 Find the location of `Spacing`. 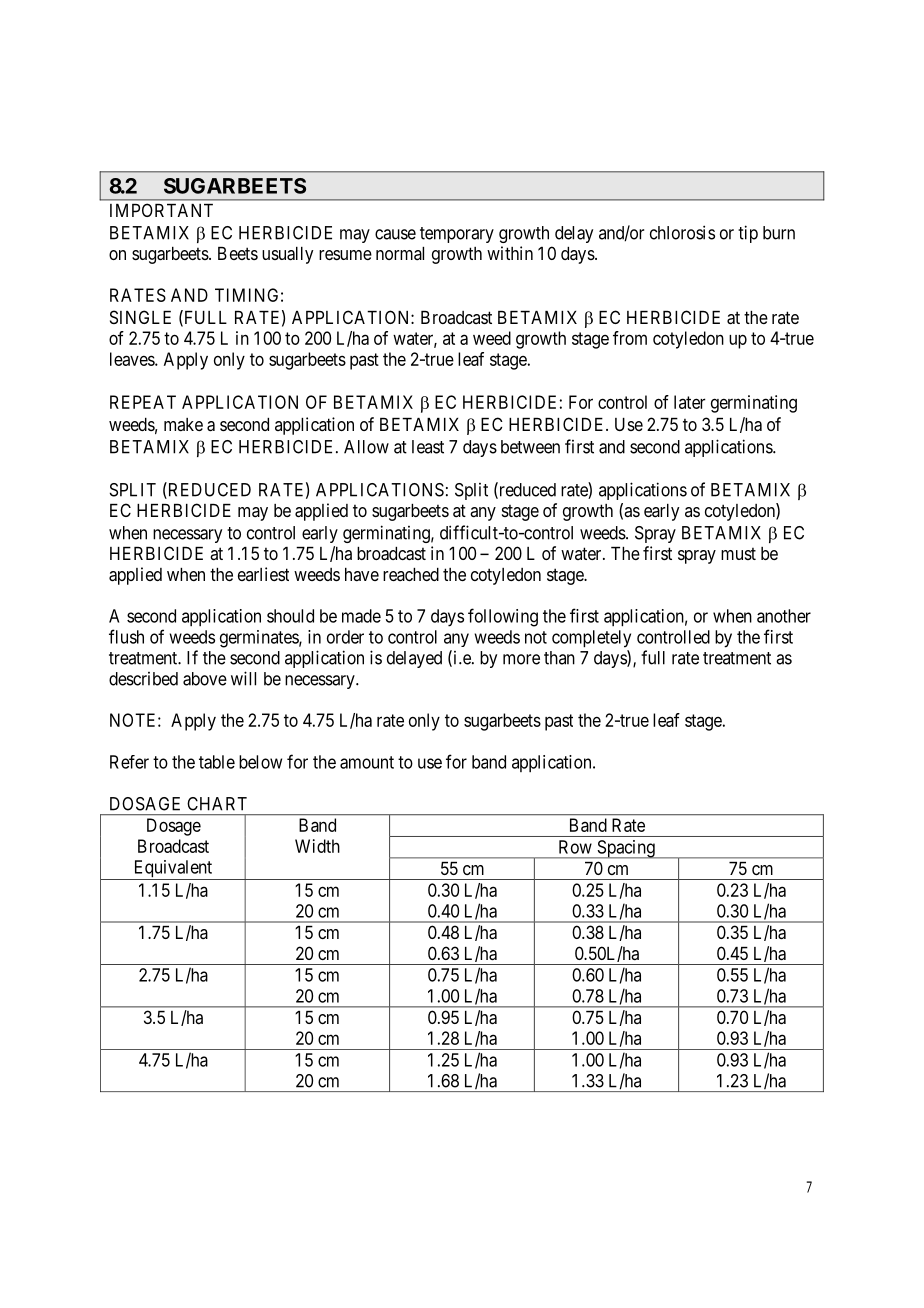

Spacing is located at coordinates (626, 849).
